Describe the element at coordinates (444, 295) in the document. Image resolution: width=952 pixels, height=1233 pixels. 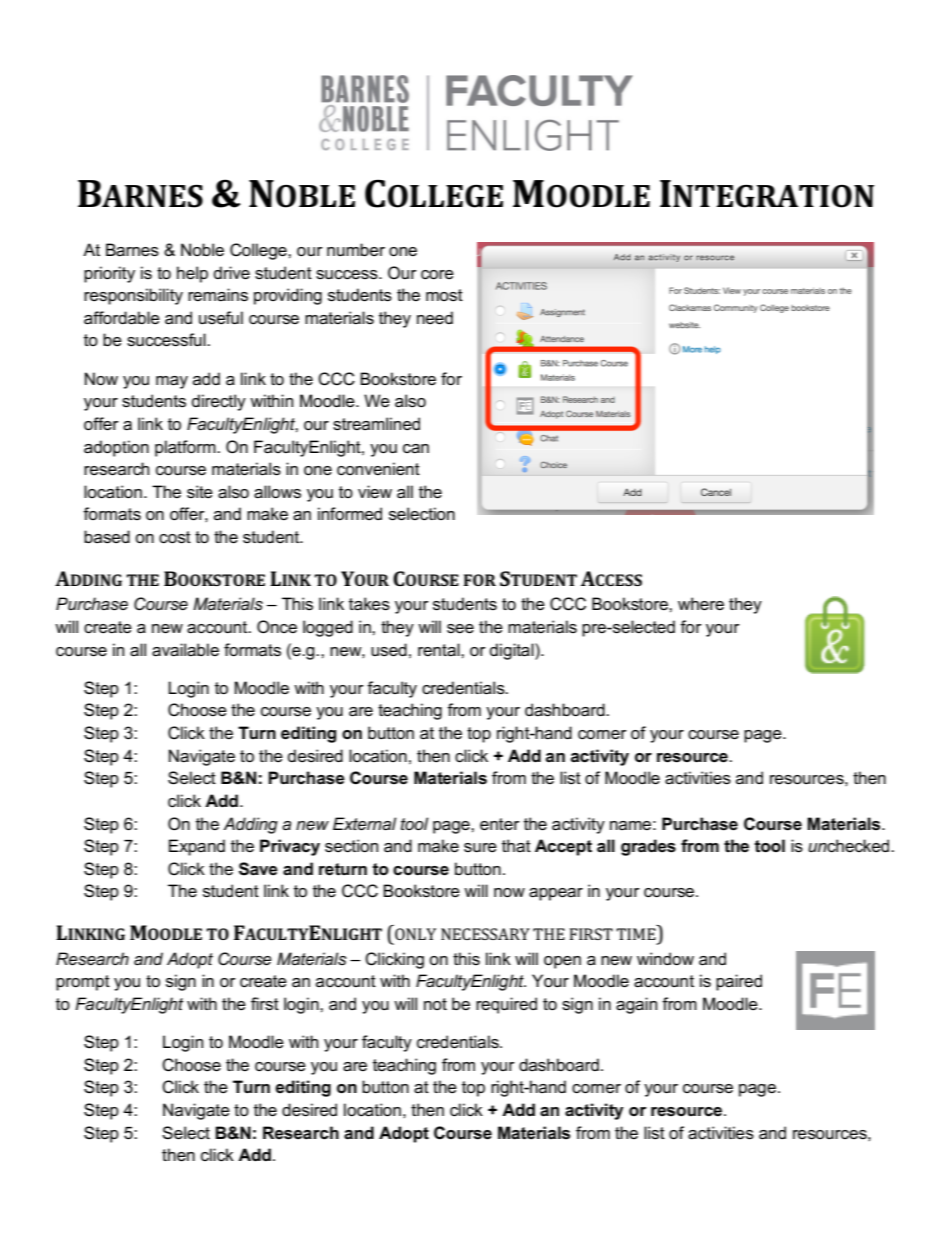
I see `most` at that location.
